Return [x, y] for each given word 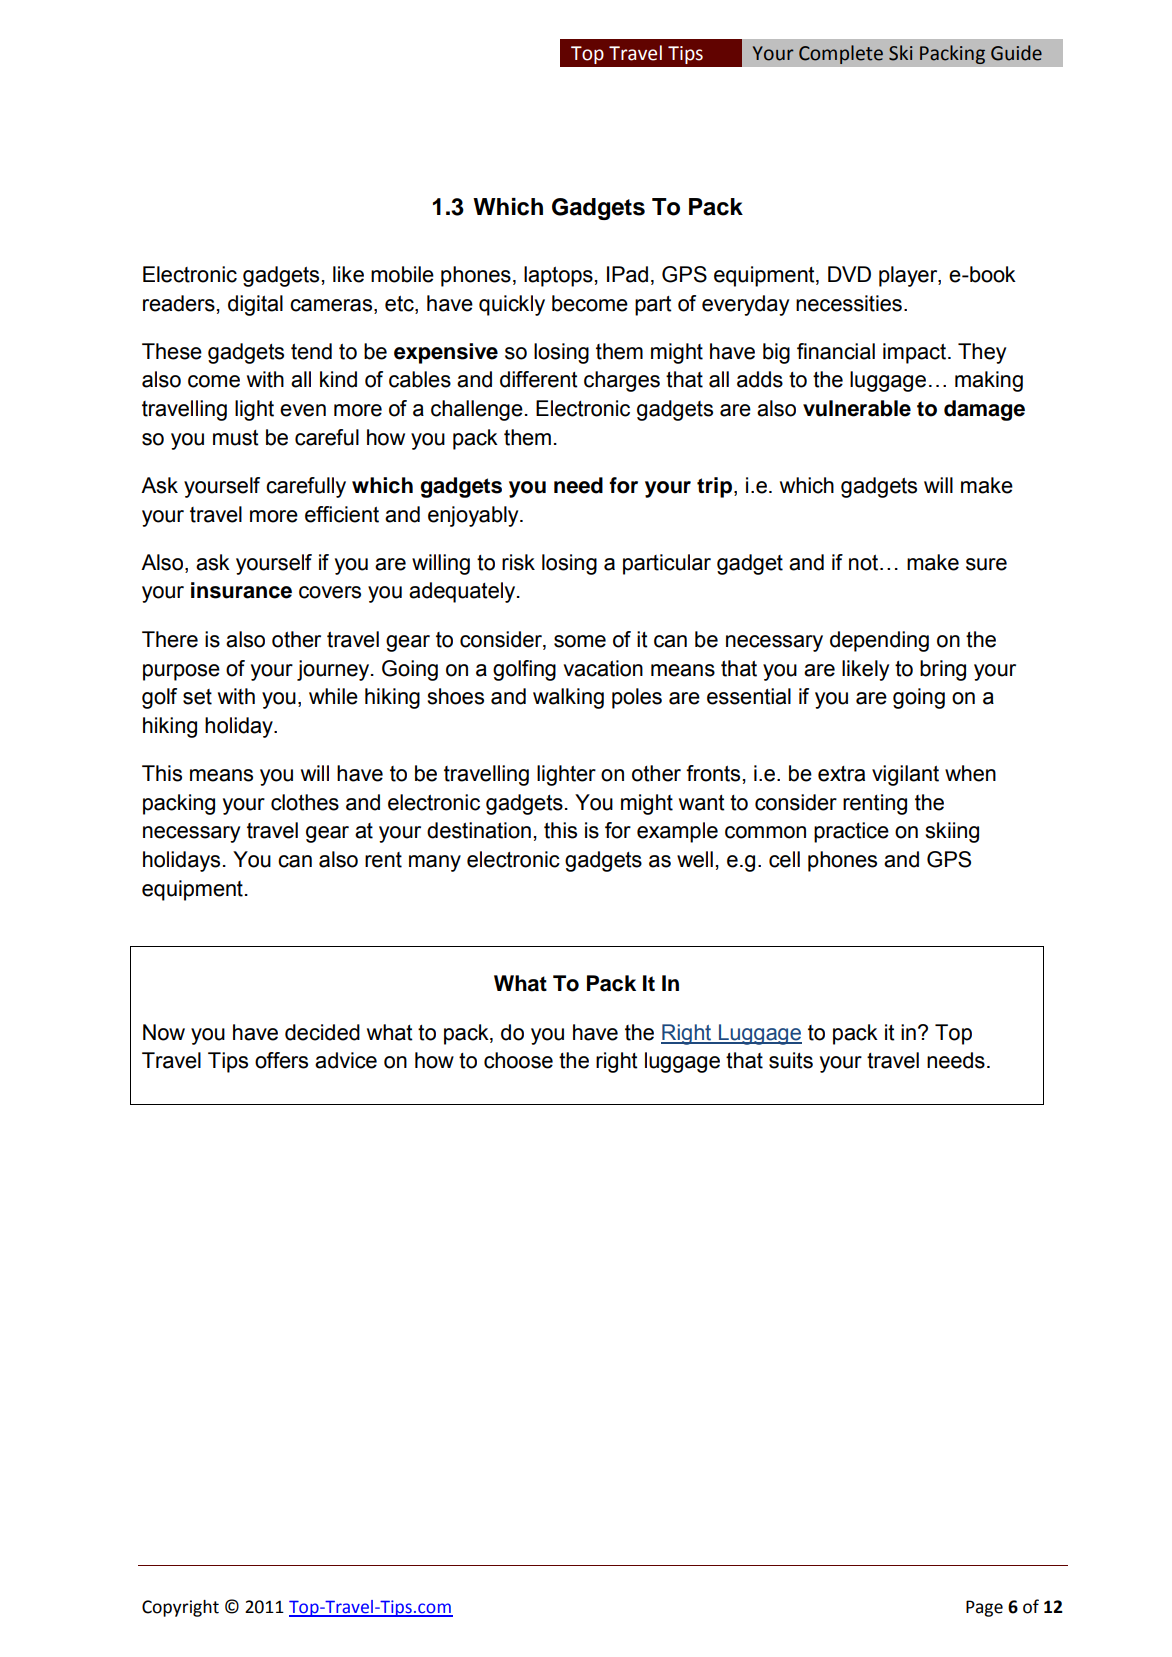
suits [791, 1060]
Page [984, 1608]
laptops [558, 276]
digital [255, 305]
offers [281, 1060]
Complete [841, 54]
